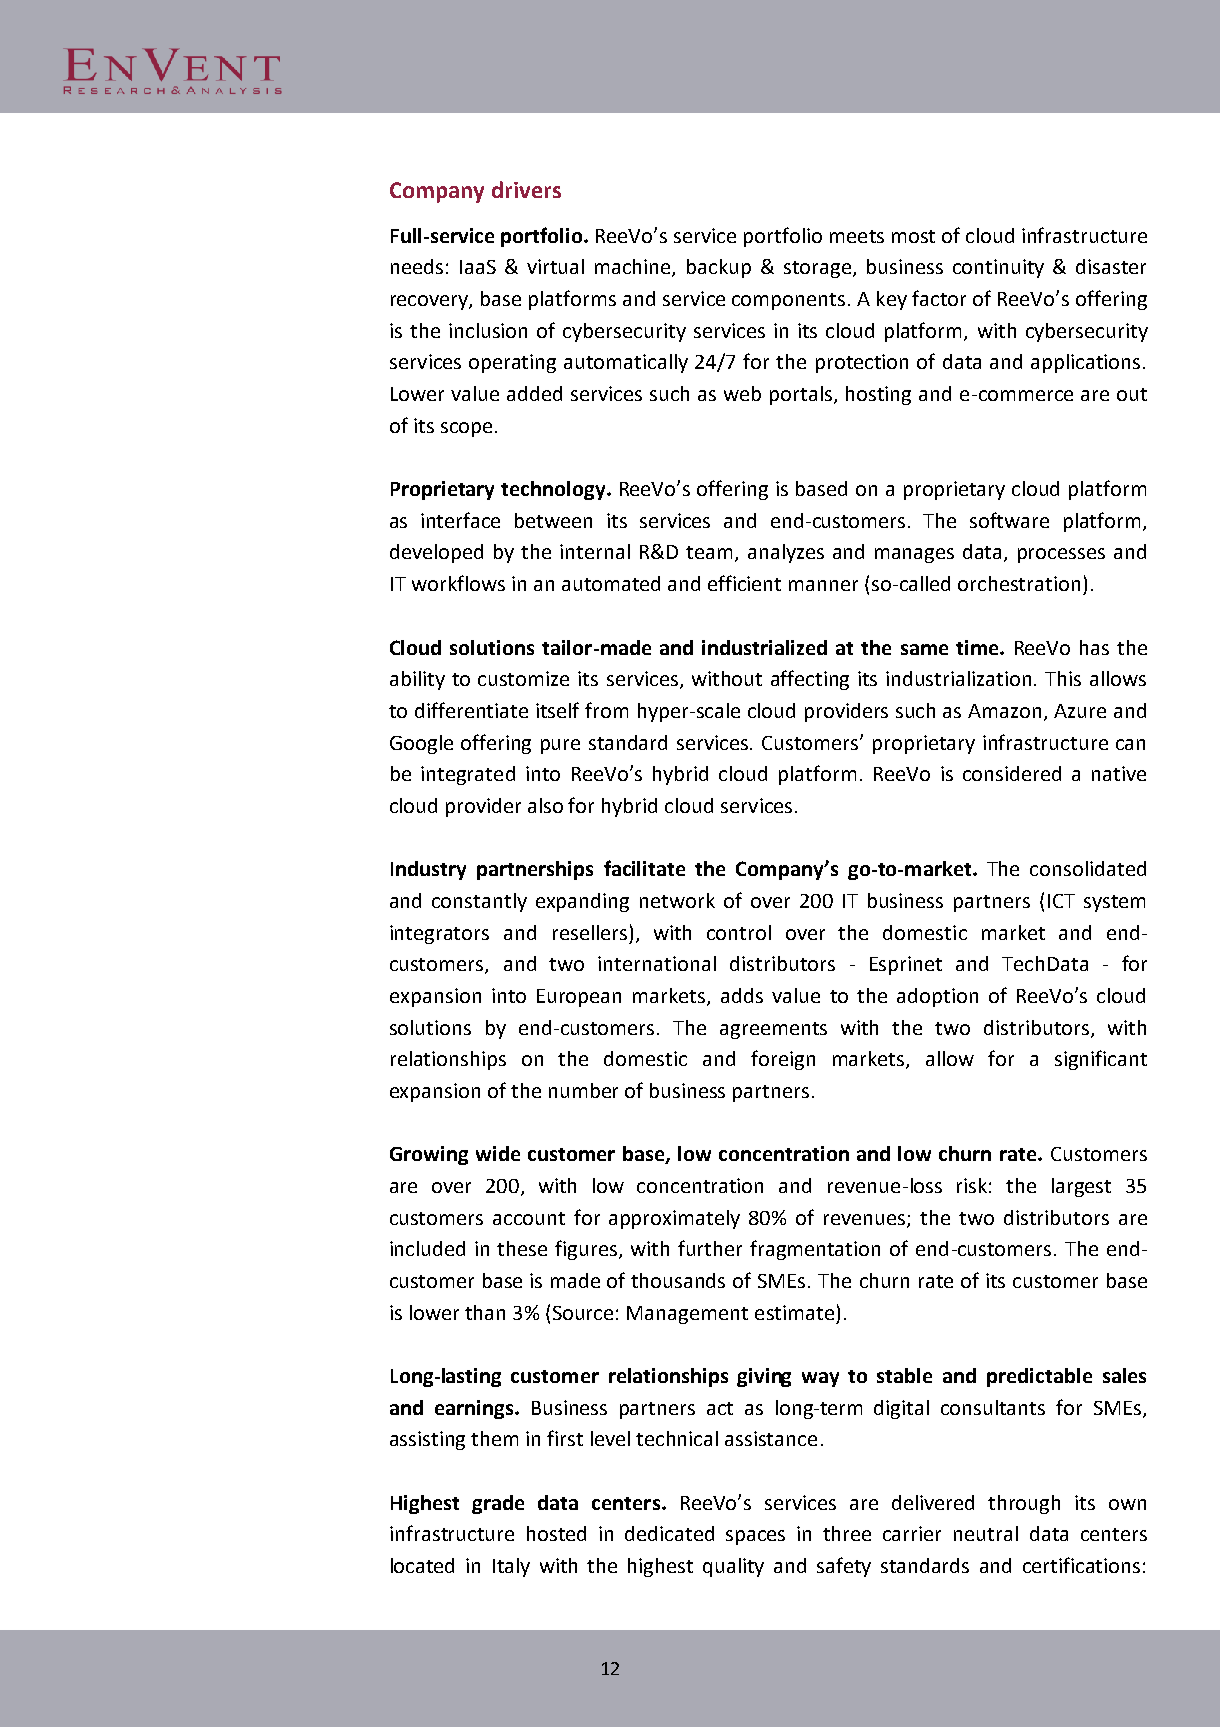  What do you see at coordinates (1024, 1504) in the document?
I see `through` at bounding box center [1024, 1504].
